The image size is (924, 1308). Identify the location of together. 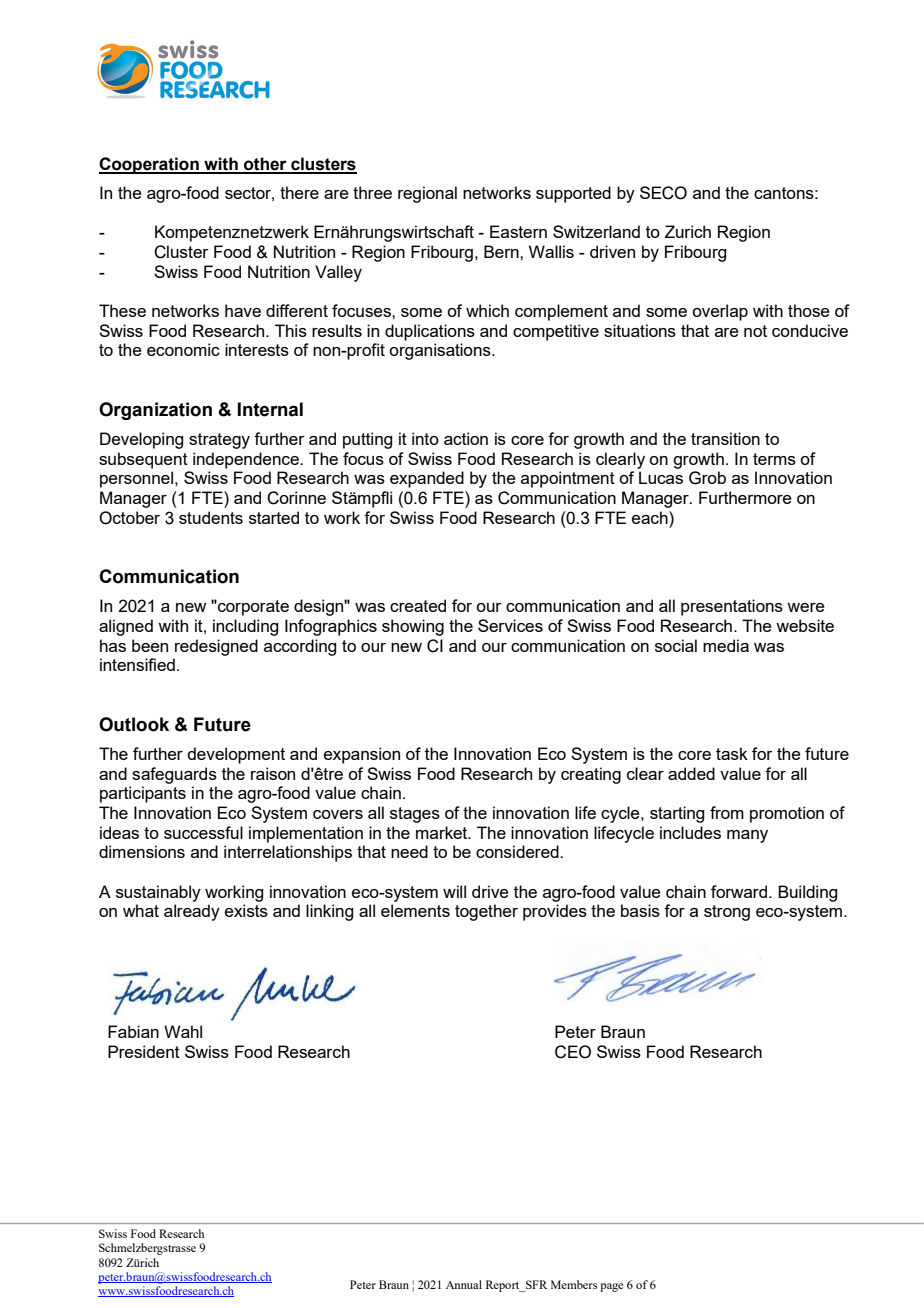
(486, 912).
